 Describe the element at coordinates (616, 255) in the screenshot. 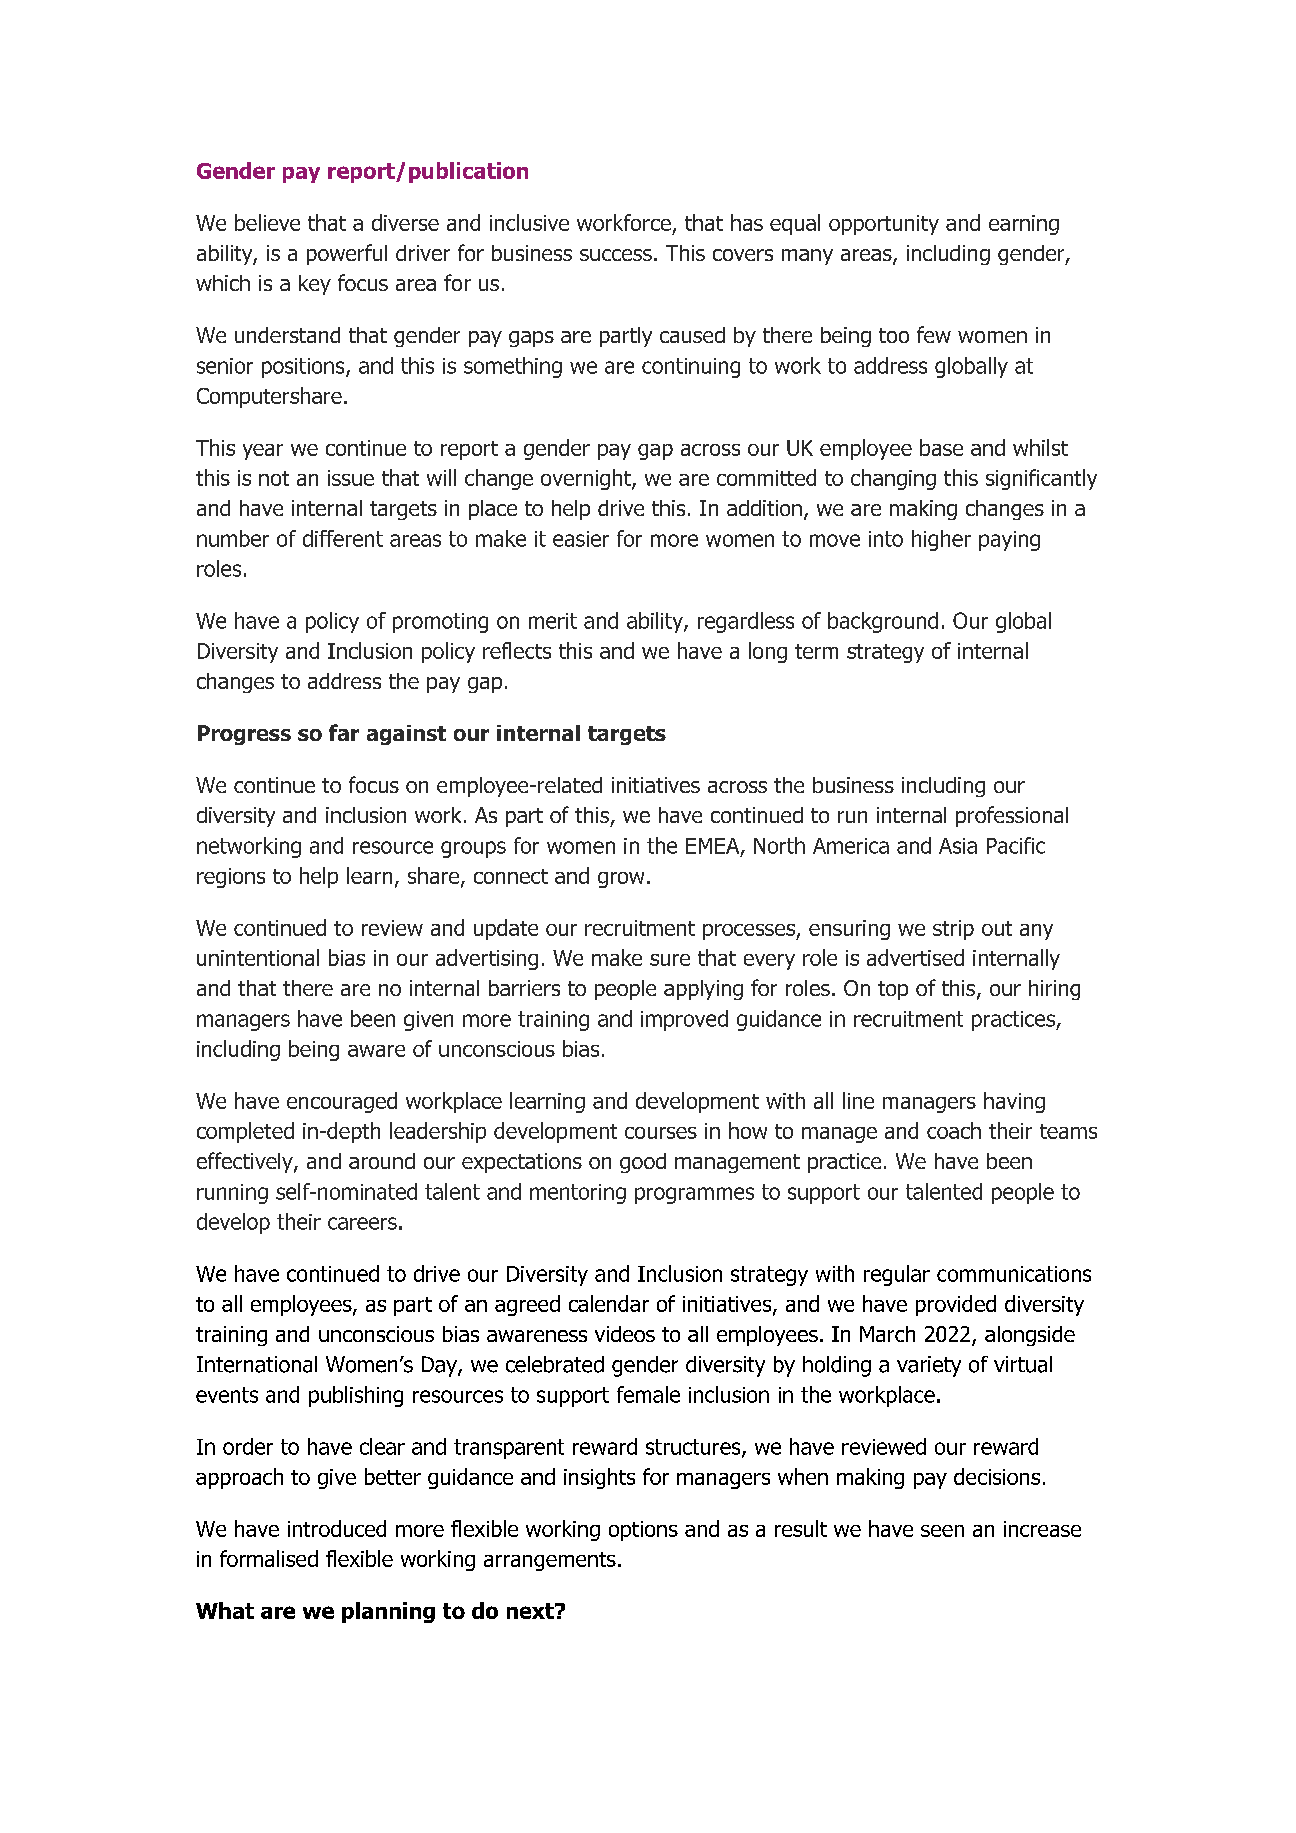

I see `success` at that location.
